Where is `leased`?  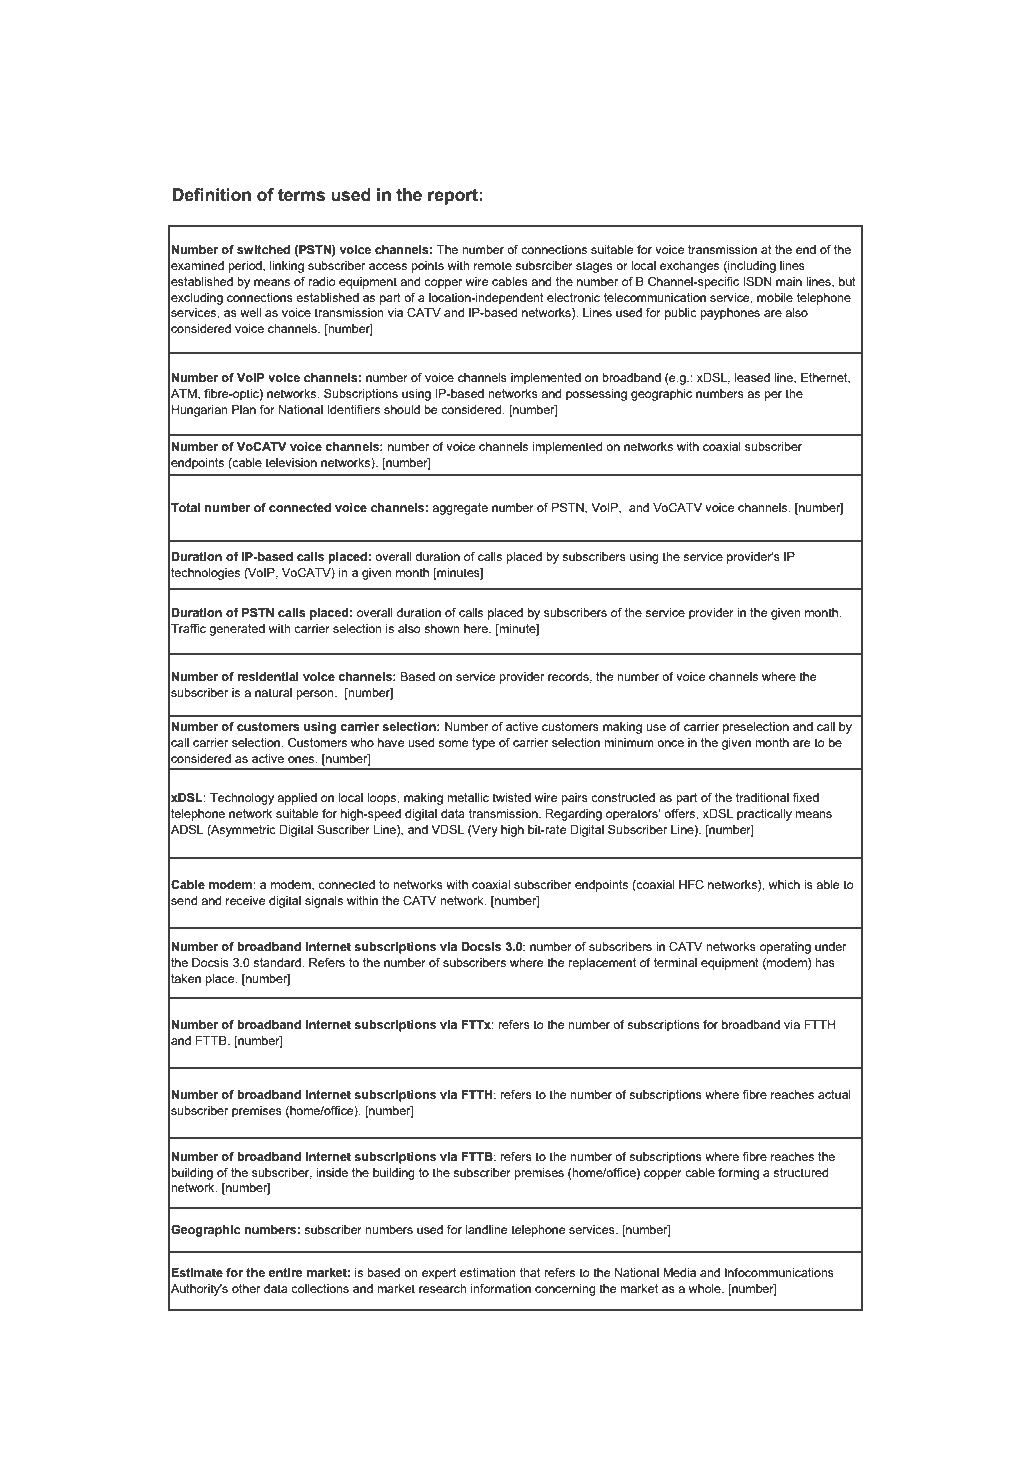
leased is located at coordinates (752, 377).
